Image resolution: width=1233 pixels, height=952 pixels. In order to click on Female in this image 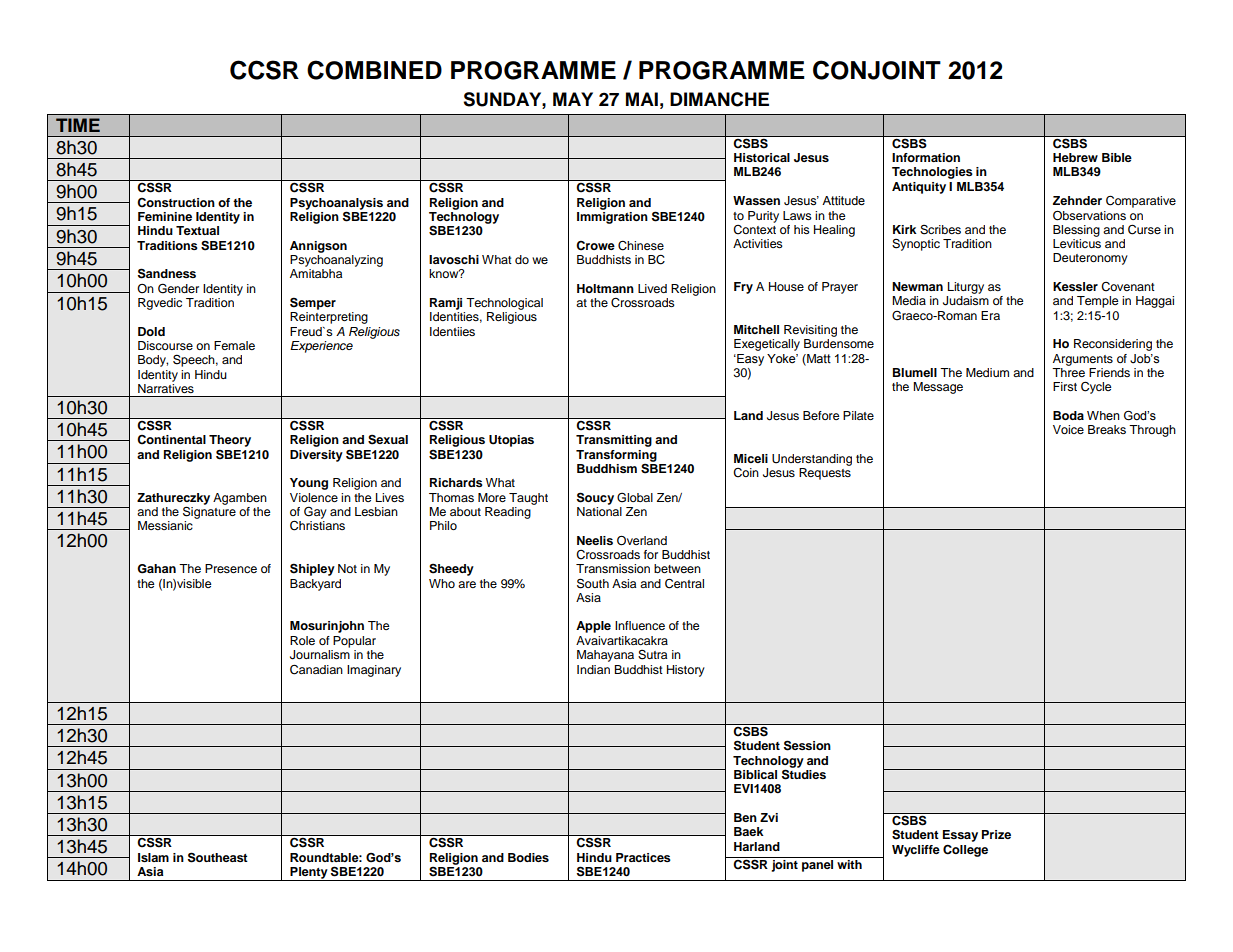, I will do `click(234, 345)`.
